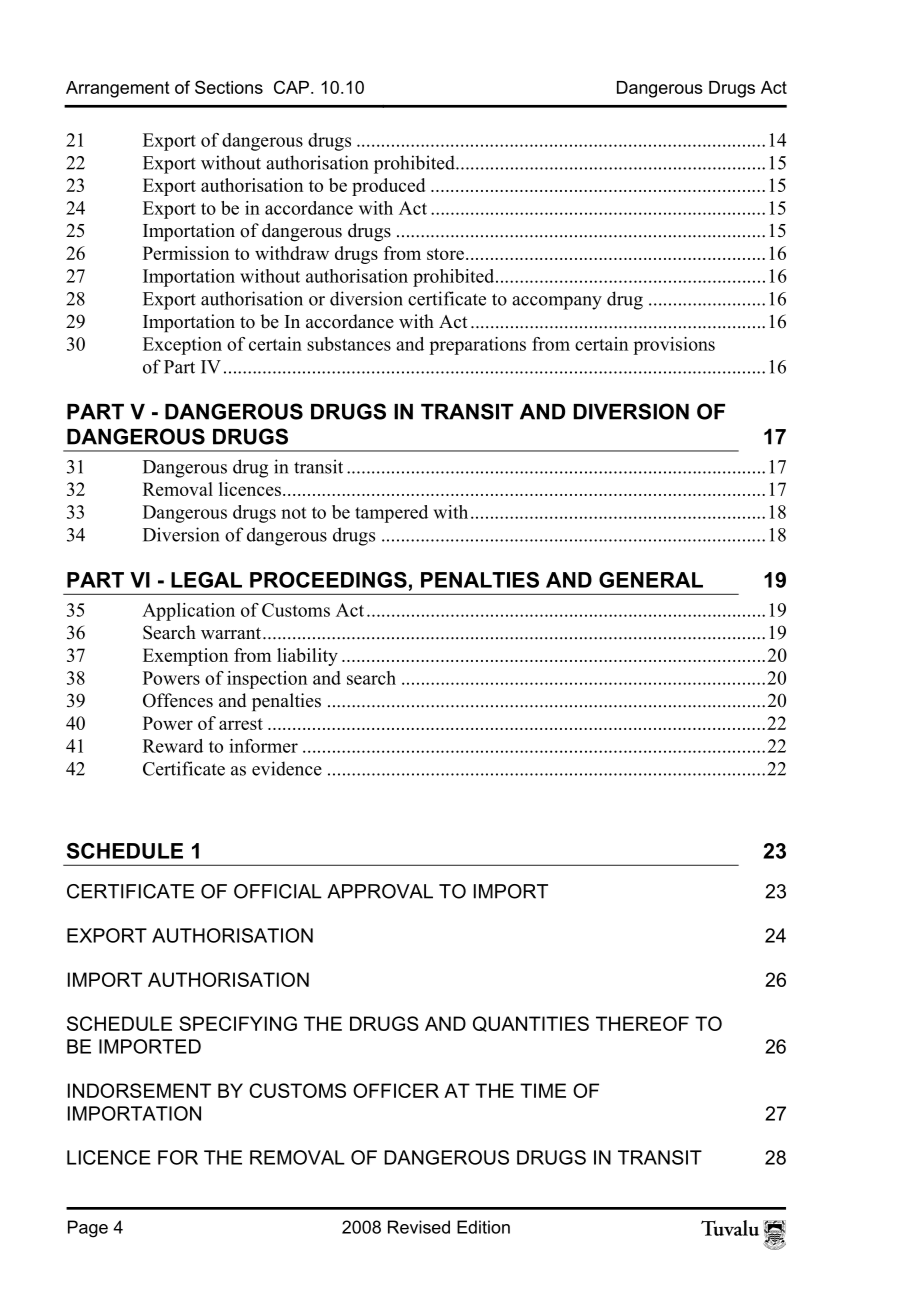 This screenshot has height=1307, width=924. Describe the element at coordinates (557, 303) in the screenshot. I see `accompany` at that location.
